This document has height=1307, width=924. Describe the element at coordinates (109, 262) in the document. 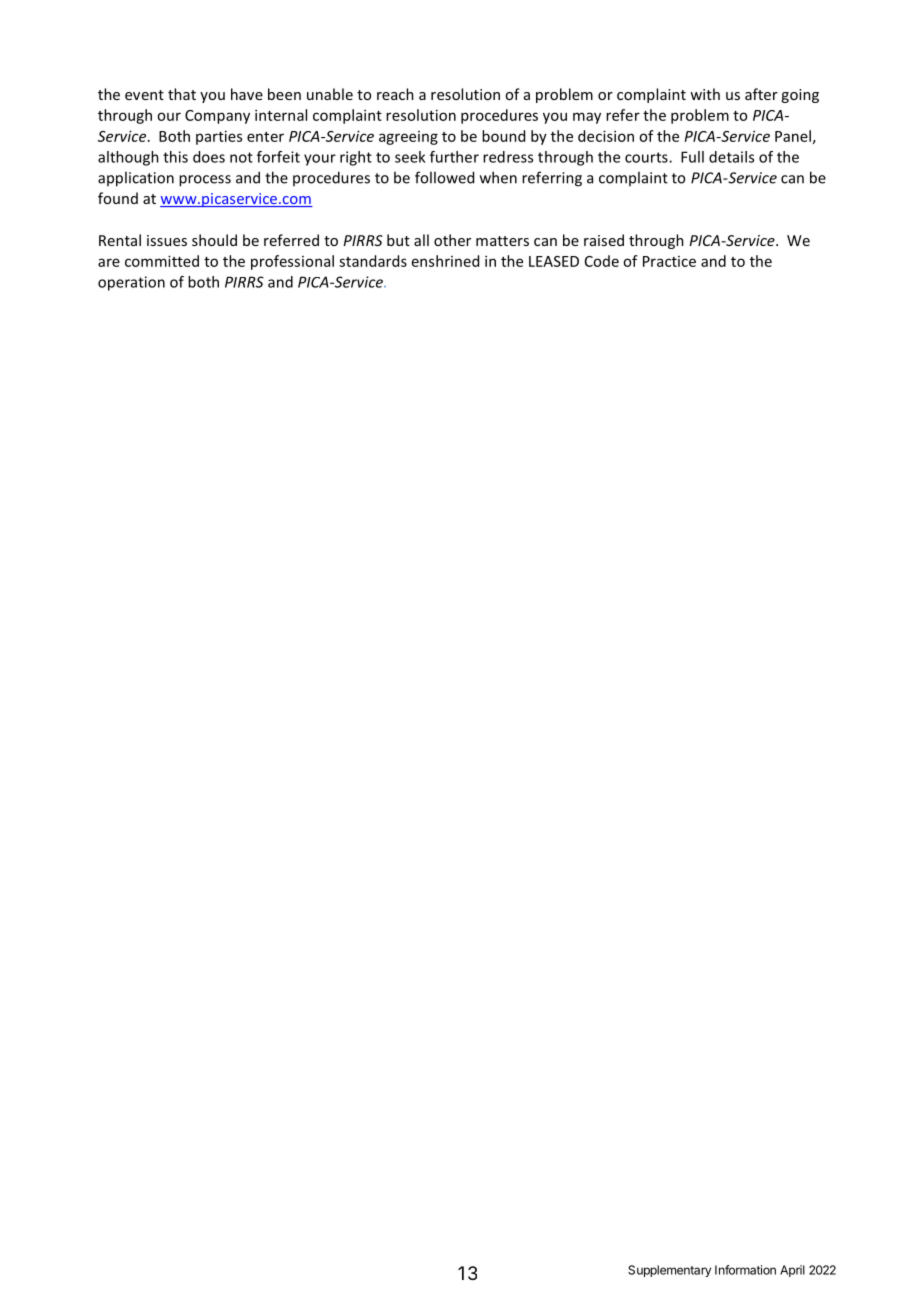

I see `are` at that location.
